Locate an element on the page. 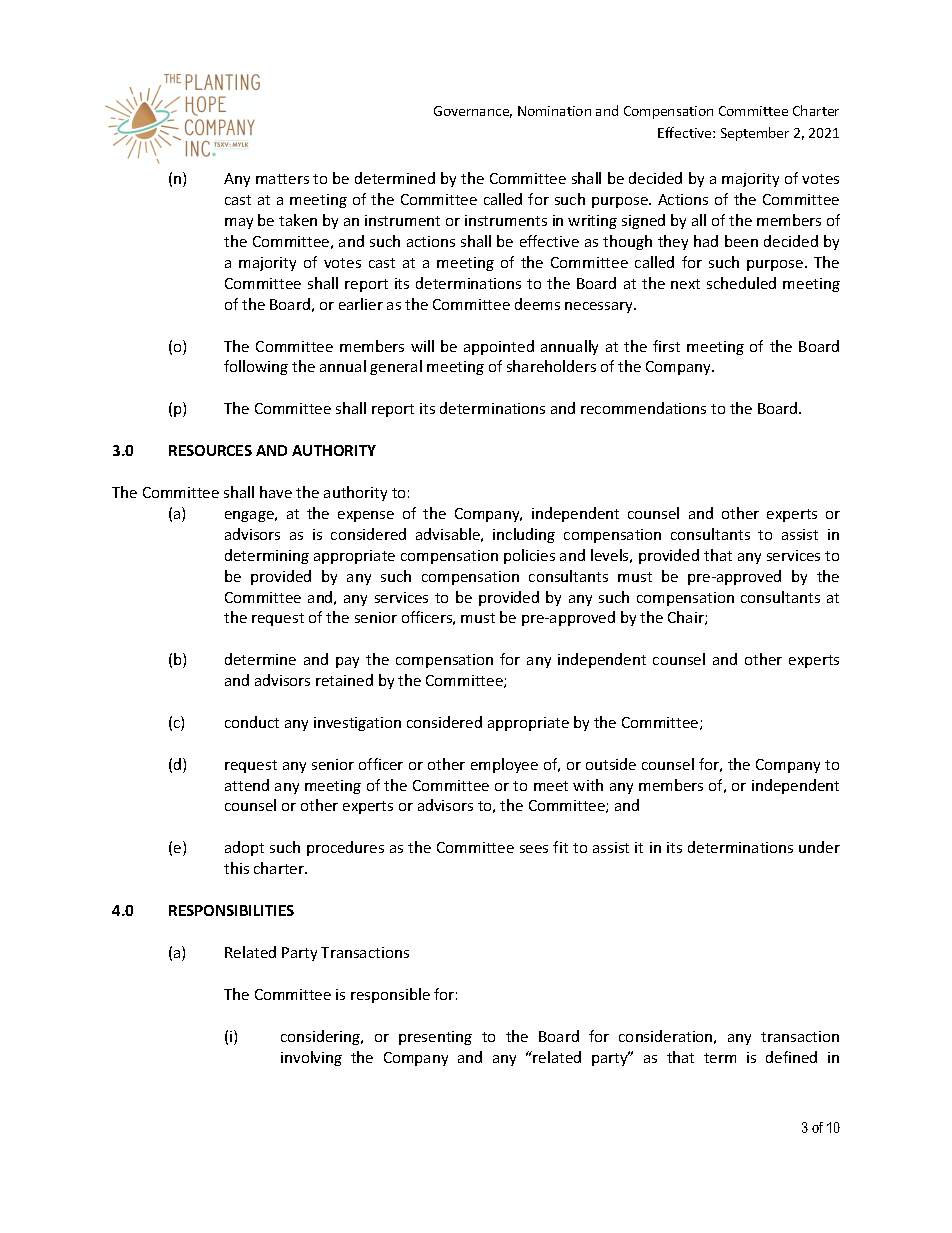 This document has height=1233, width=952. employee is located at coordinates (504, 765).
